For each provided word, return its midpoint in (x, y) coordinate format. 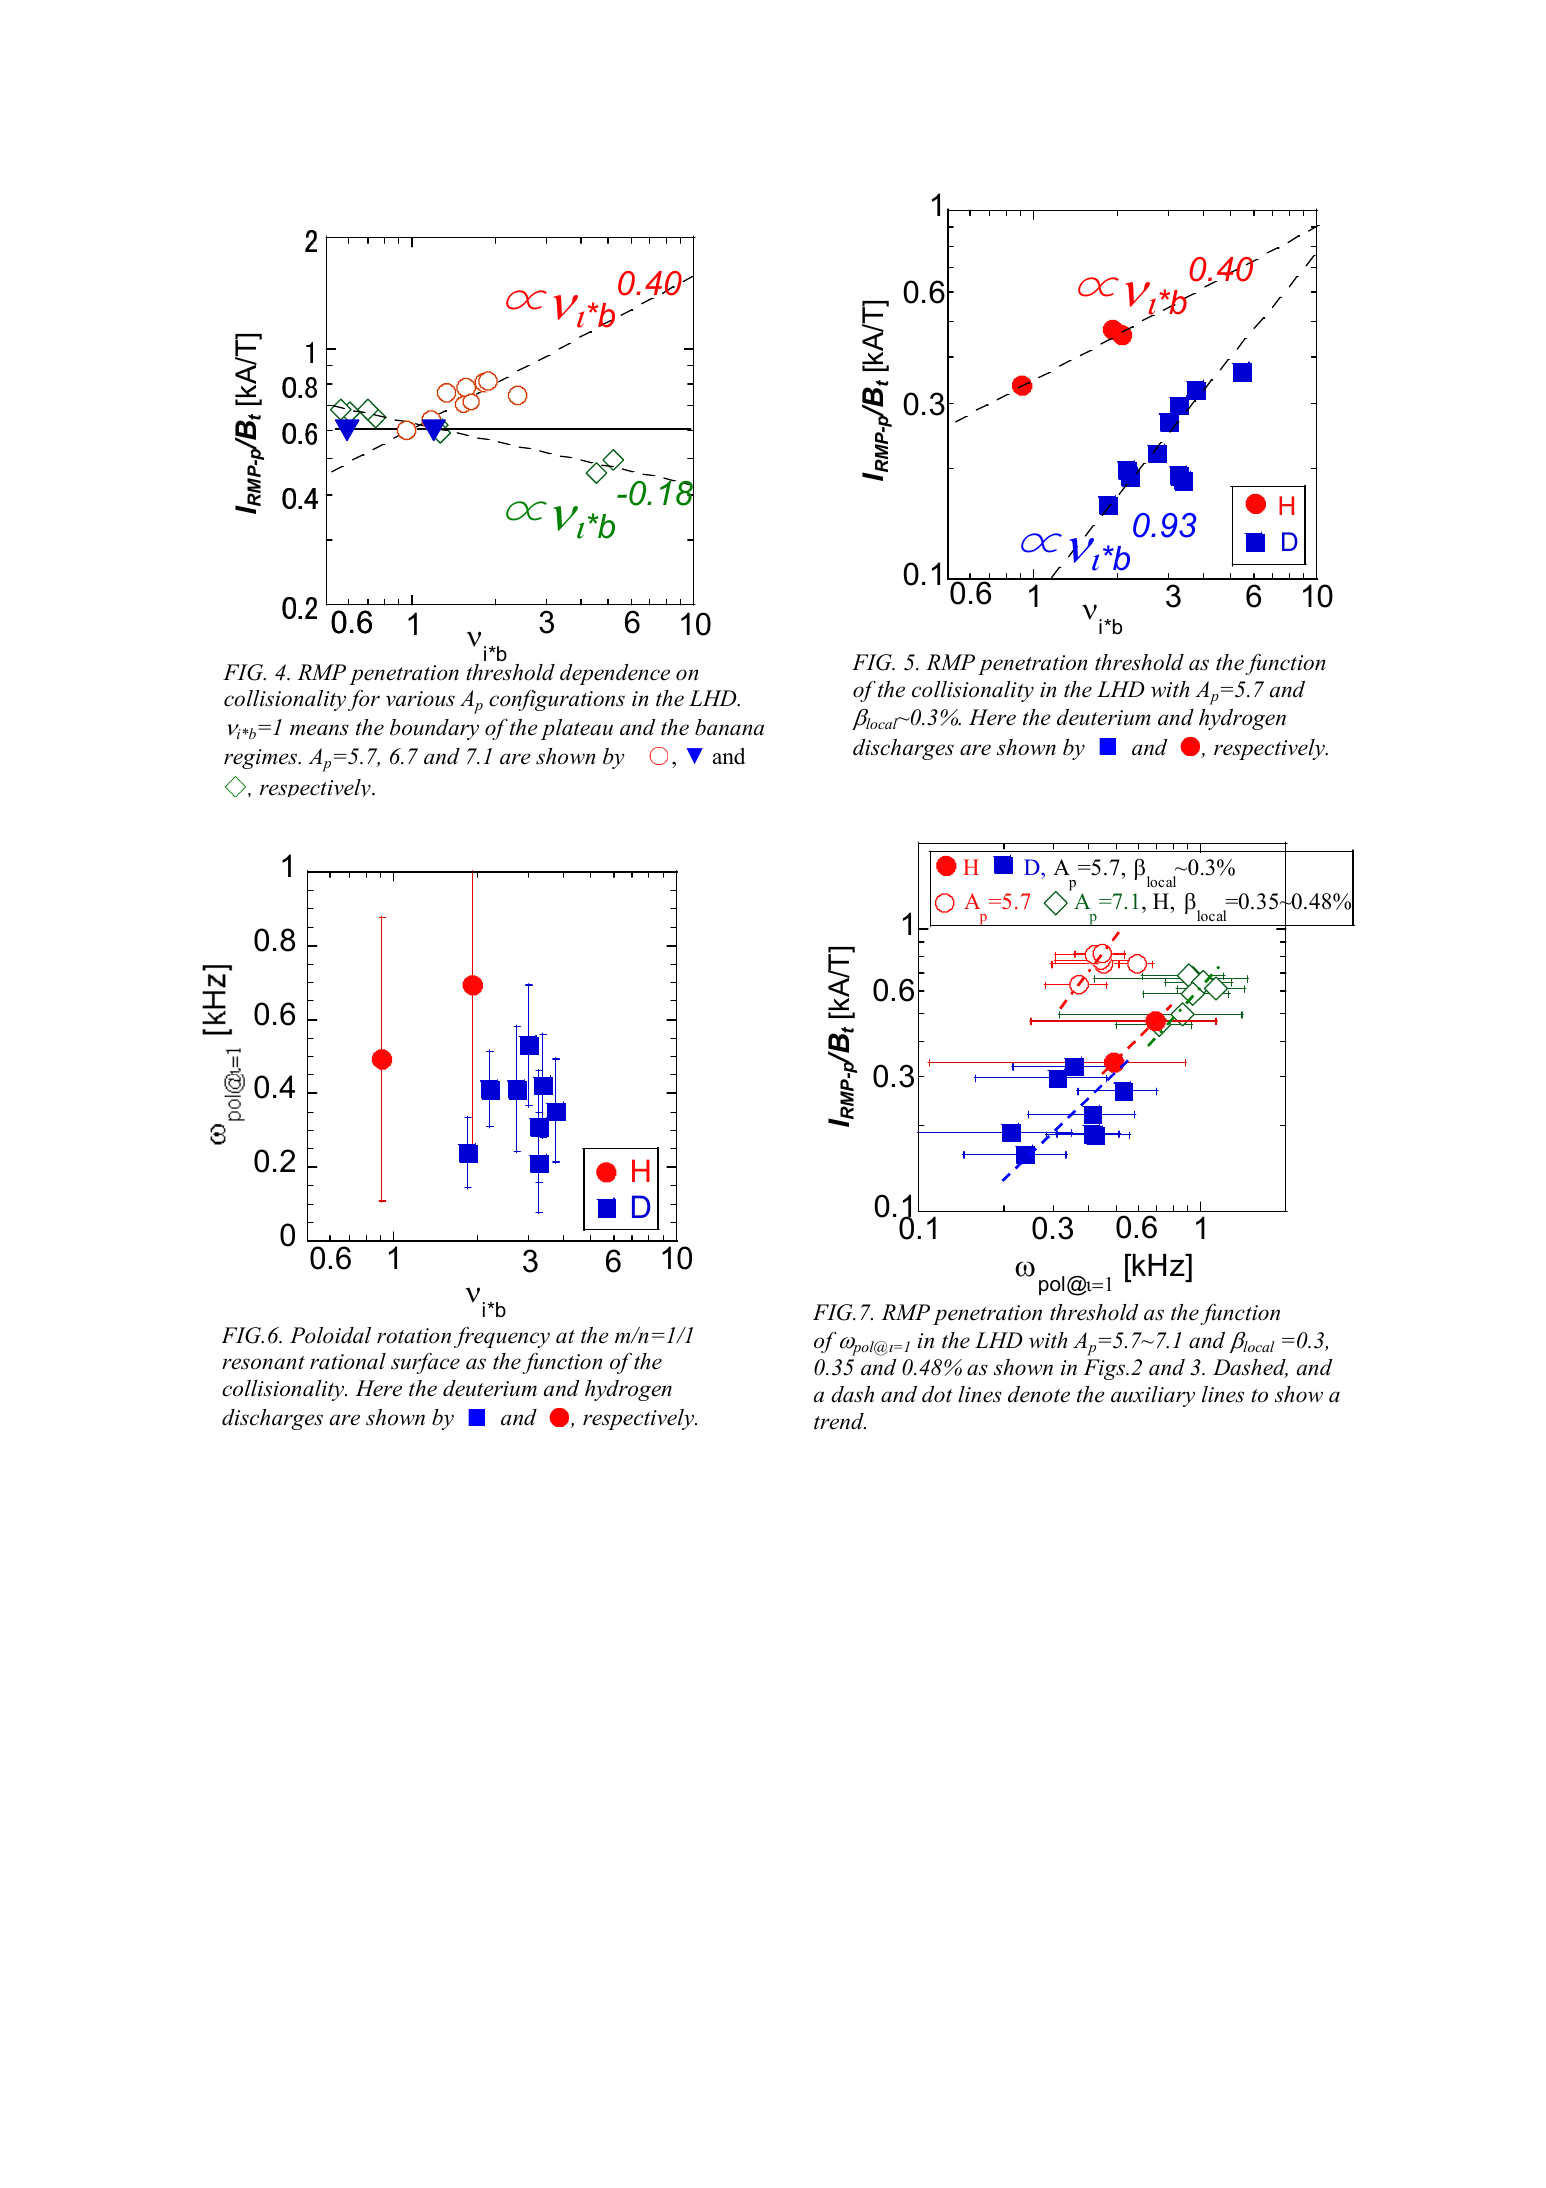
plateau (577, 729)
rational (348, 1361)
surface (425, 1363)
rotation (414, 1336)
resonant (263, 1363)
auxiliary (1153, 1396)
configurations (557, 700)
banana (729, 727)
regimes (262, 759)
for (364, 700)
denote (1039, 1394)
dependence (615, 674)
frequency (502, 1337)
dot (937, 1394)
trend (840, 1421)
